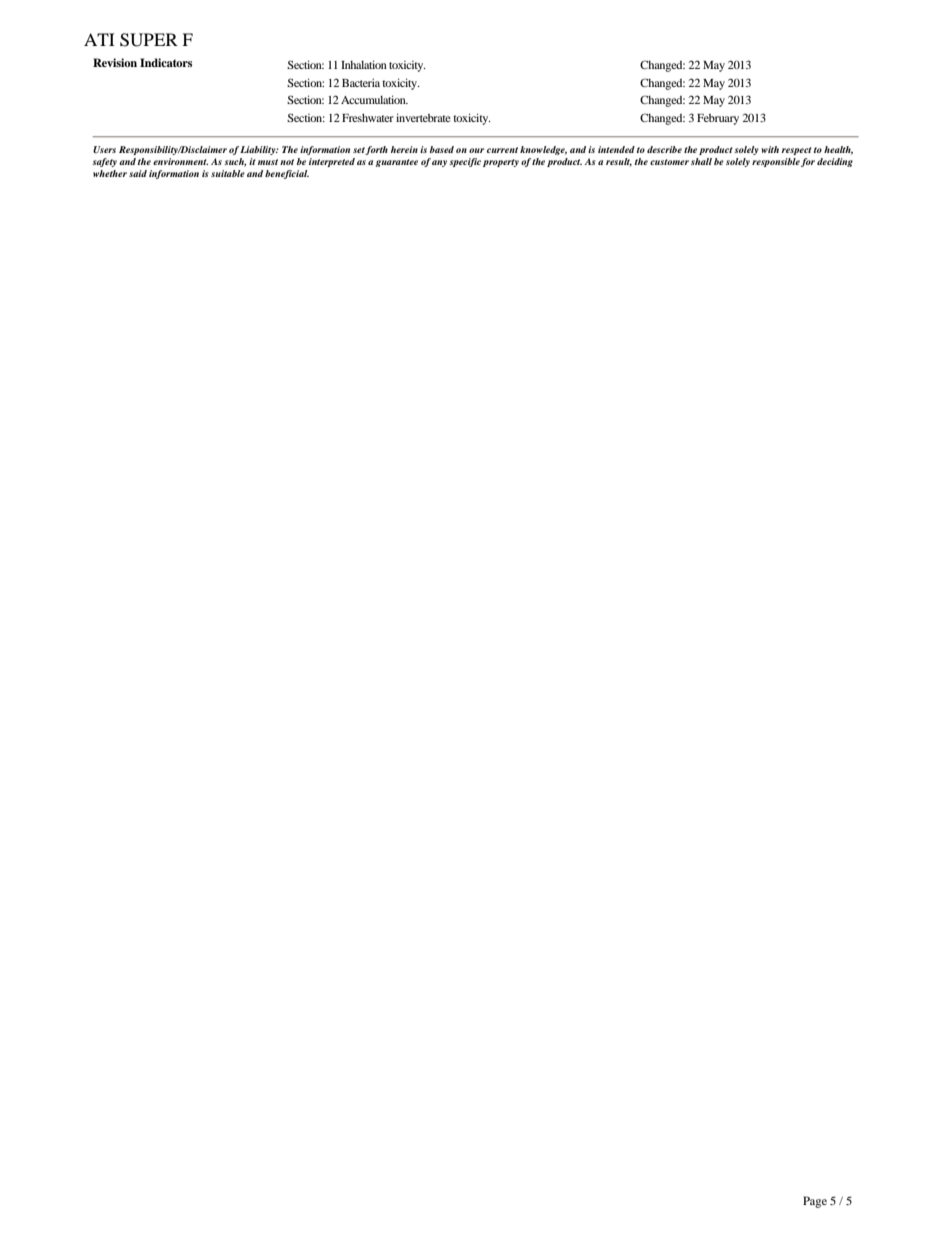 The image size is (952, 1233). What do you see at coordinates (423, 117) in the page?
I see `invertebrate` at bounding box center [423, 117].
